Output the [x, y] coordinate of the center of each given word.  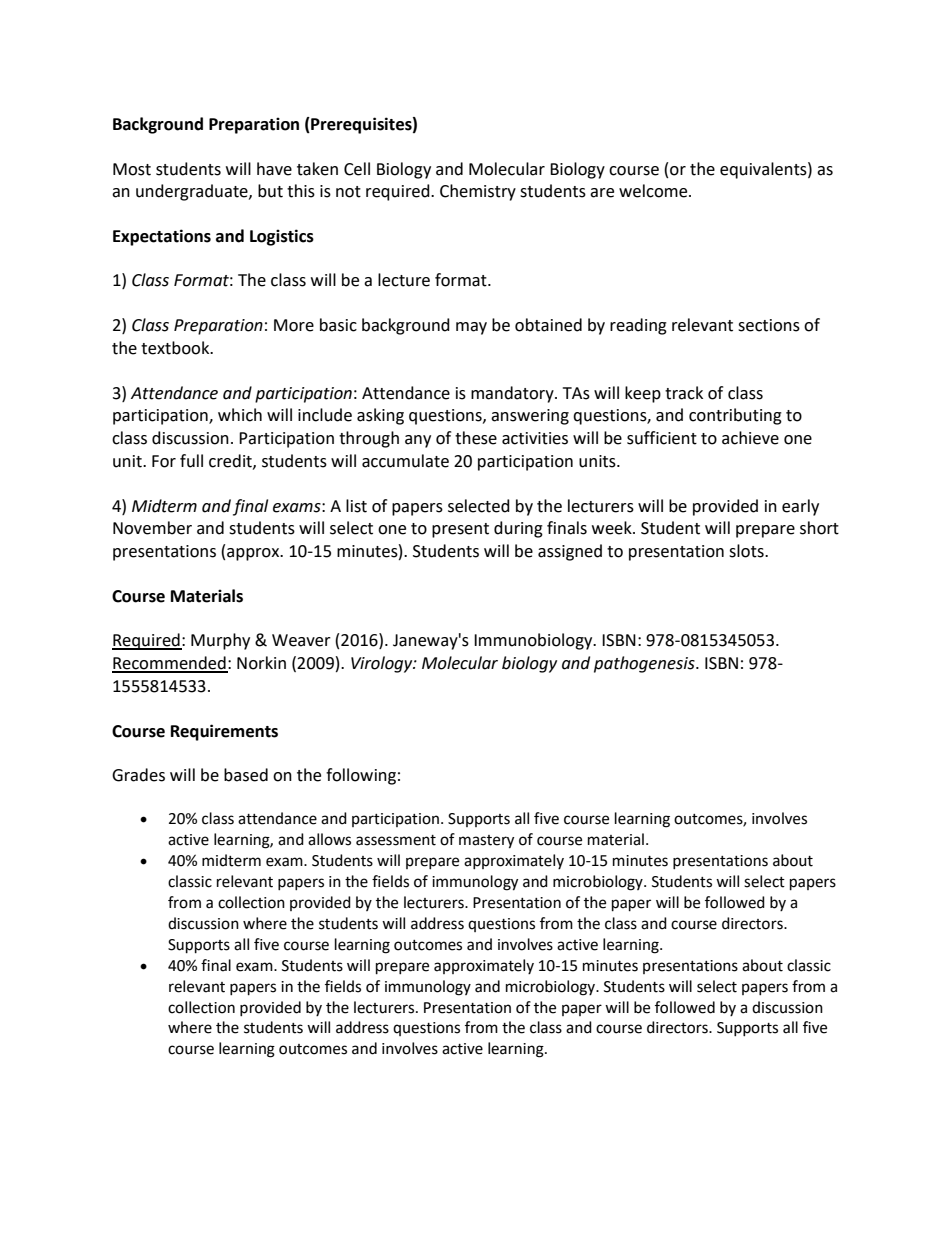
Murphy [220, 641]
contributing [735, 416]
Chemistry [478, 192]
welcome [654, 191]
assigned [570, 552]
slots [747, 551]
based [246, 775]
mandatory [513, 394]
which [240, 415]
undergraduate [193, 192]
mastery [486, 842]
